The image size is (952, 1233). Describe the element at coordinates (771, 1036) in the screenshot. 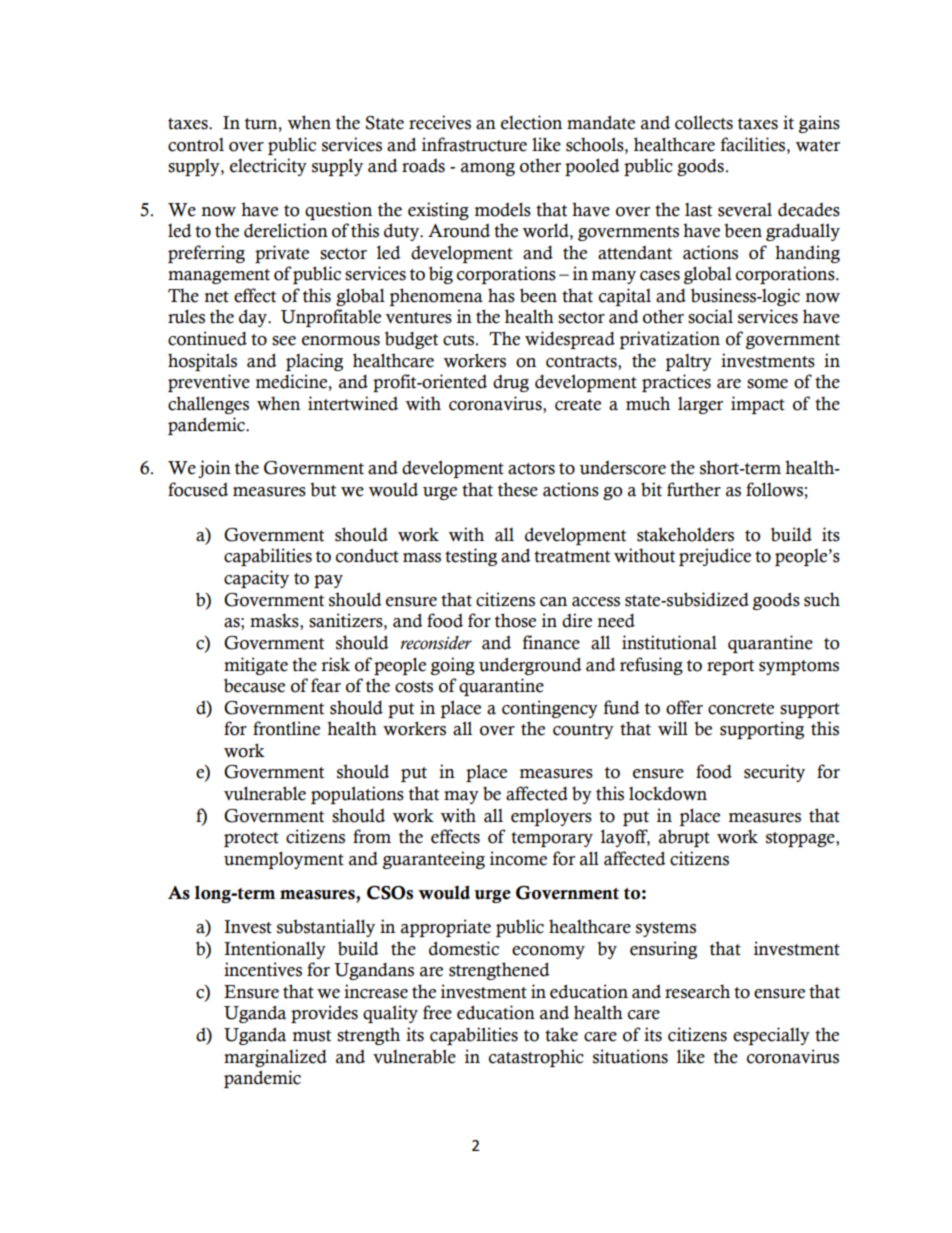

I see `especially` at that location.
